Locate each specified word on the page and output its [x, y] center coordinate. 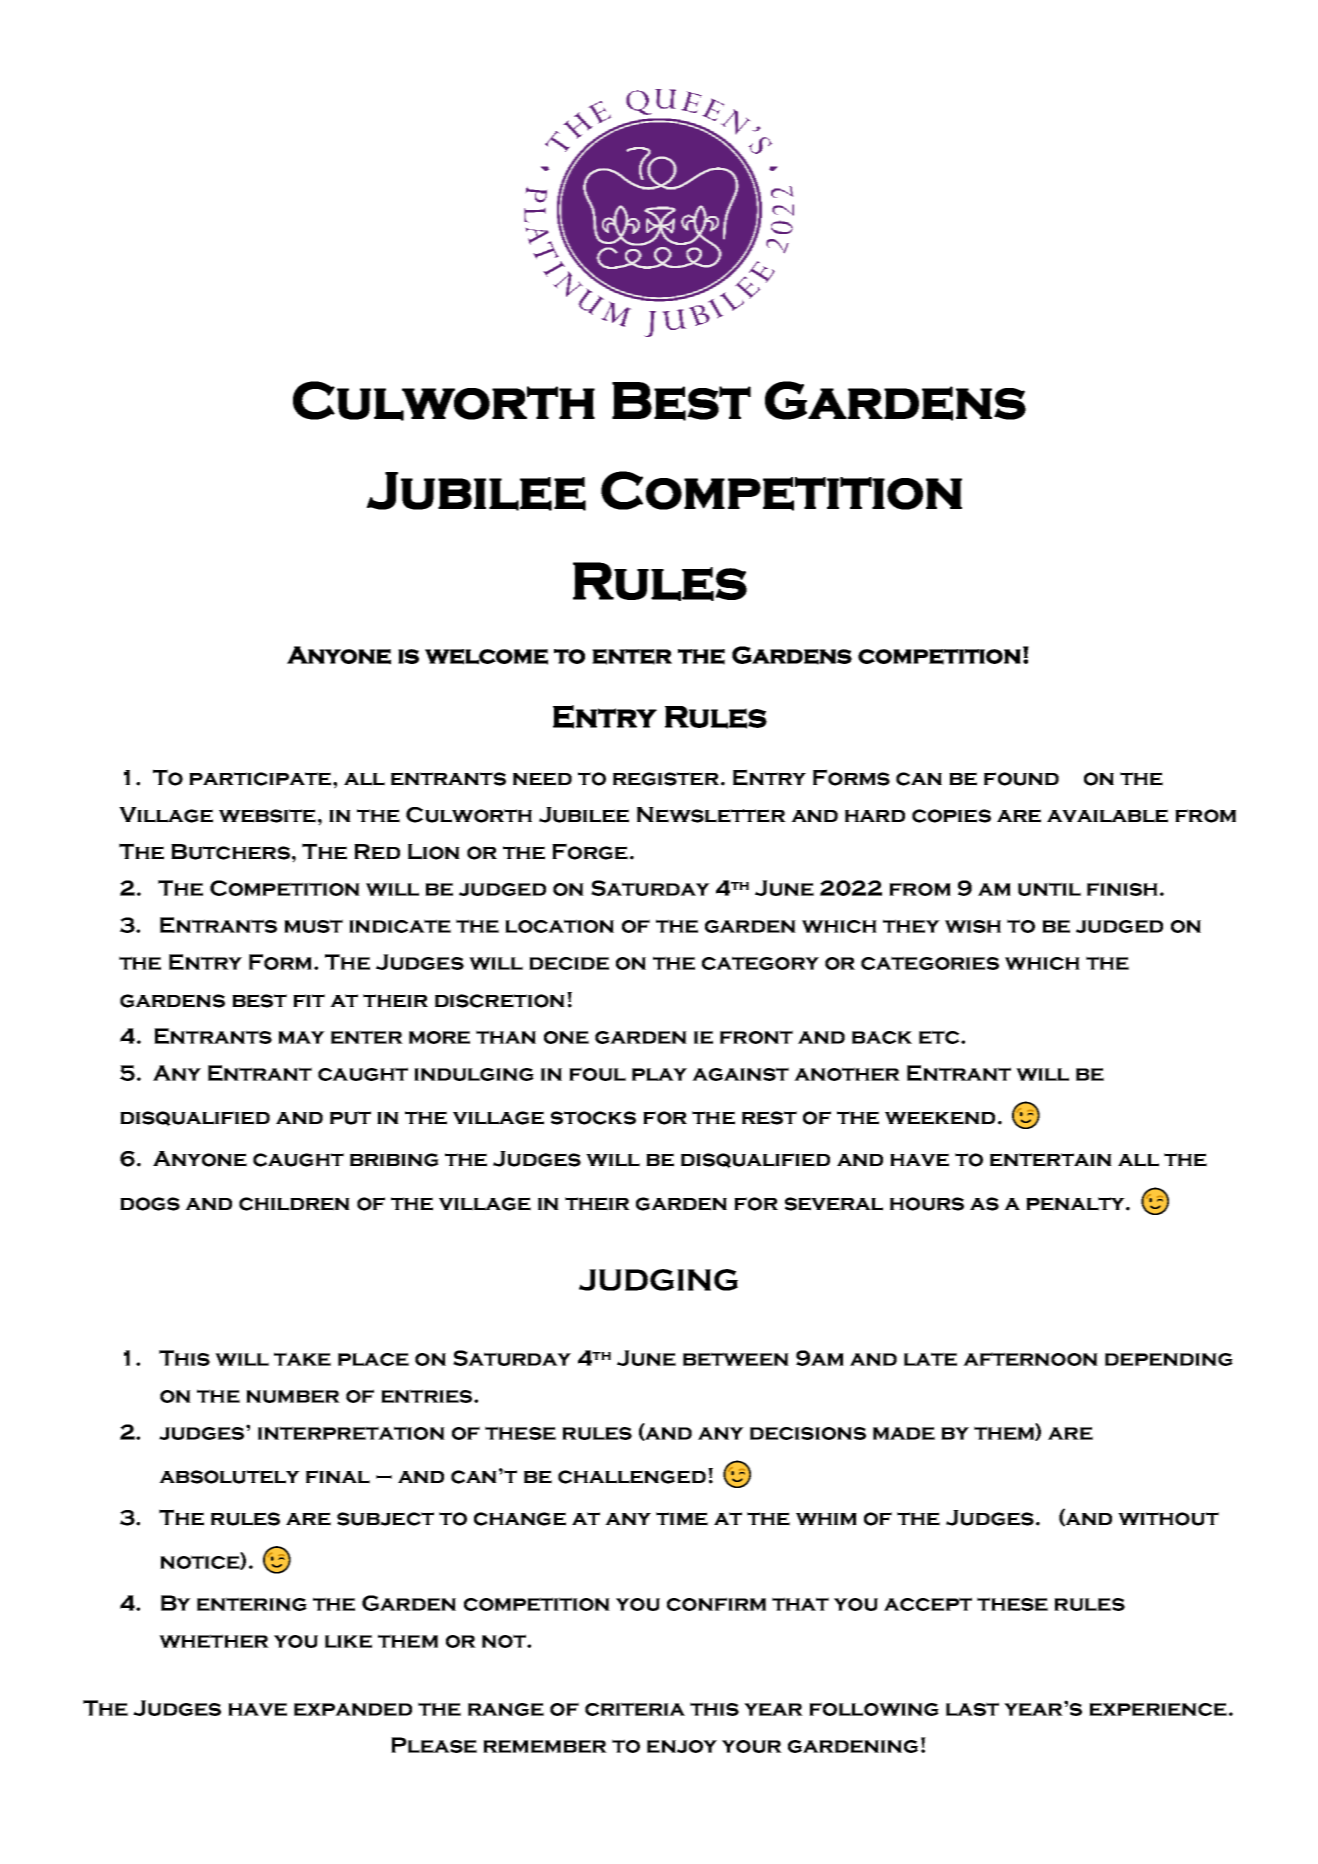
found [1021, 779]
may [301, 1037]
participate [260, 779]
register [666, 779]
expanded [353, 1709]
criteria [635, 1709]
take [302, 1359]
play [659, 1074]
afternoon [1030, 1359]
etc [940, 1037]
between [736, 1359]
